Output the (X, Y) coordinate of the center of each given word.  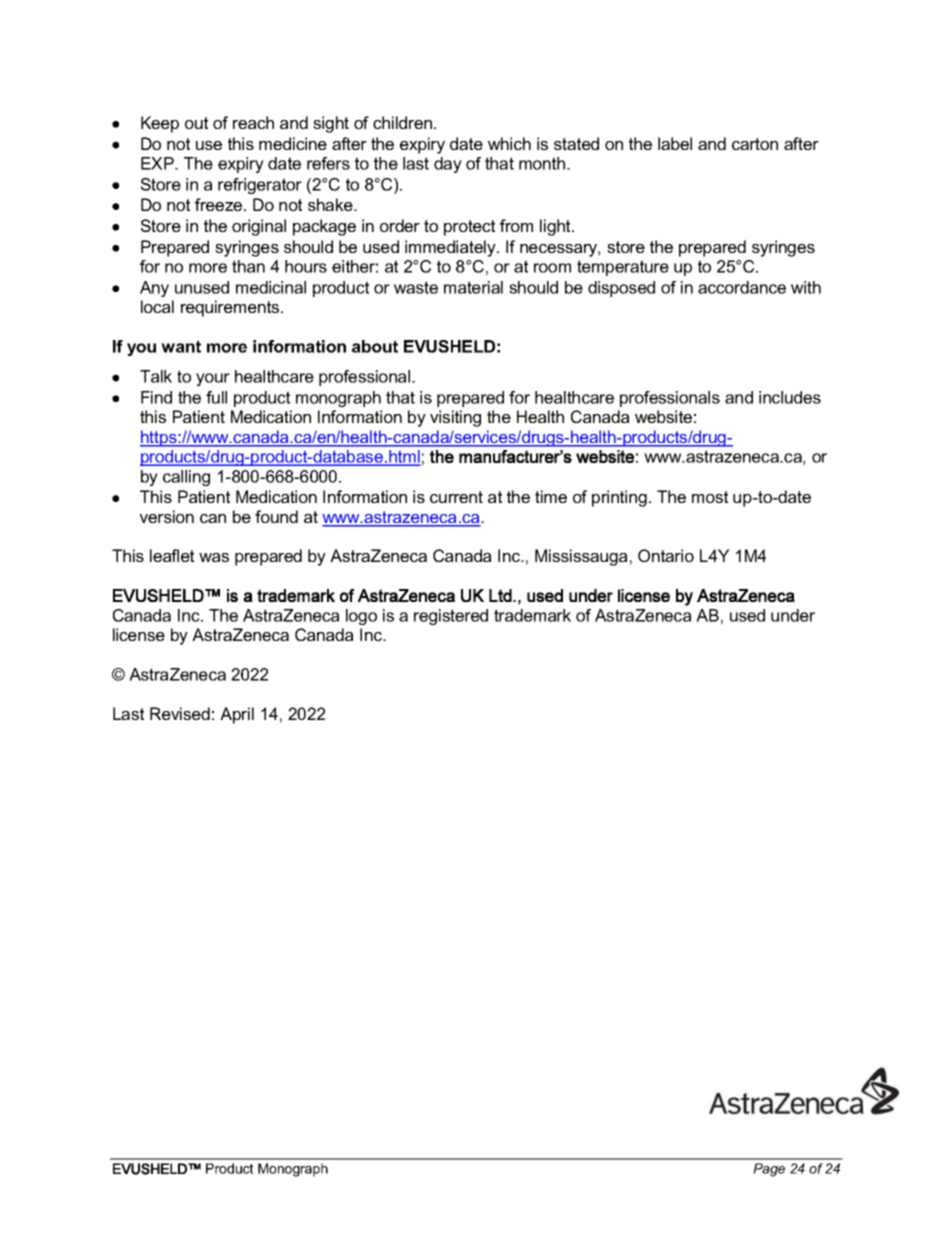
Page (769, 1170)
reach (253, 122)
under (793, 615)
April (237, 715)
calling (186, 478)
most (710, 497)
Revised (180, 713)
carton (755, 144)
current (456, 497)
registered (451, 617)
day (448, 165)
